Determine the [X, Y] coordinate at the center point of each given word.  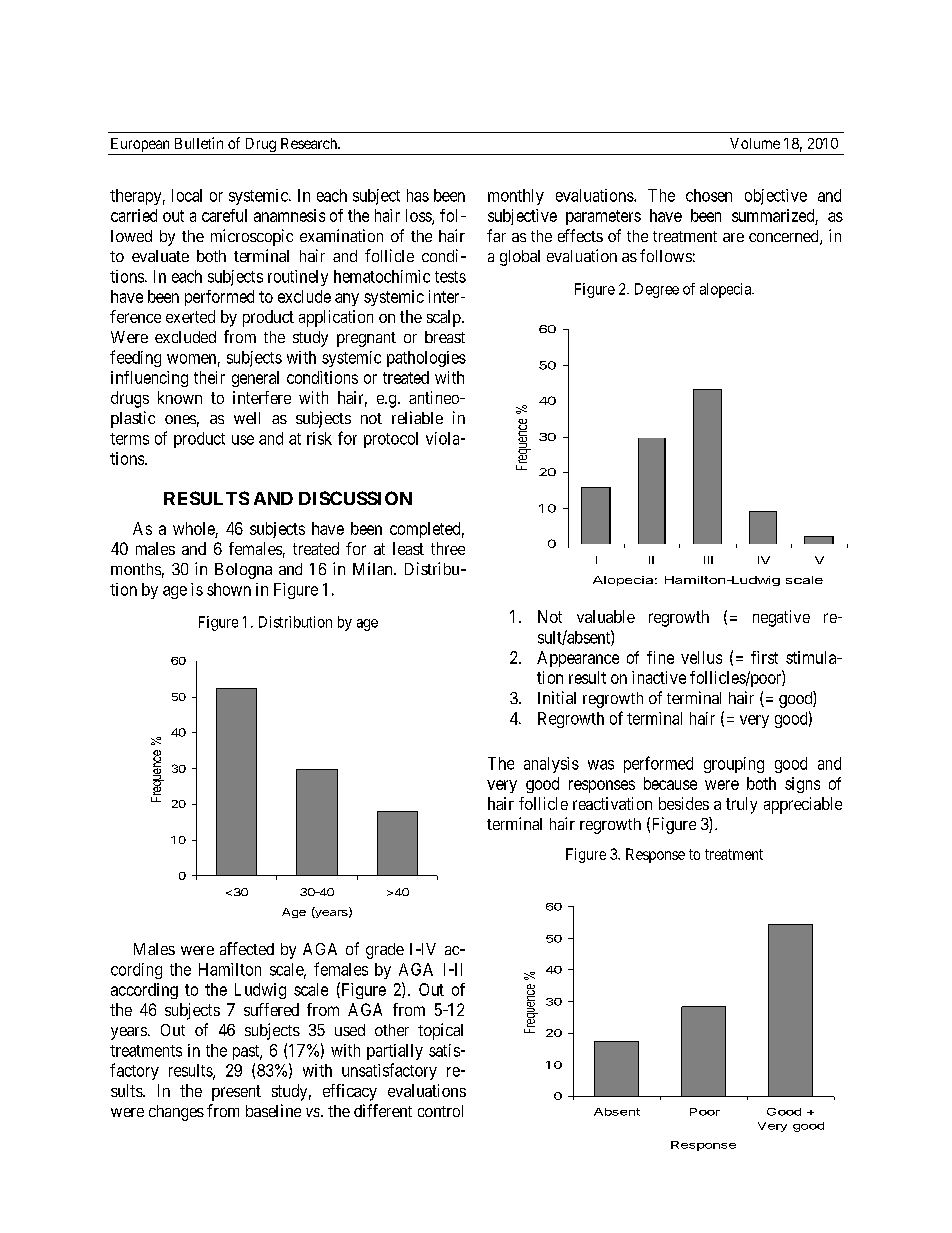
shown [229, 589]
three [448, 548]
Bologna [243, 571]
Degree [657, 290]
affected [247, 948]
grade [385, 951]
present [236, 1093]
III [708, 560]
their [209, 377]
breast [445, 337]
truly [741, 805]
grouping [734, 765]
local [187, 195]
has [418, 195]
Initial [557, 697]
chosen [709, 195]
